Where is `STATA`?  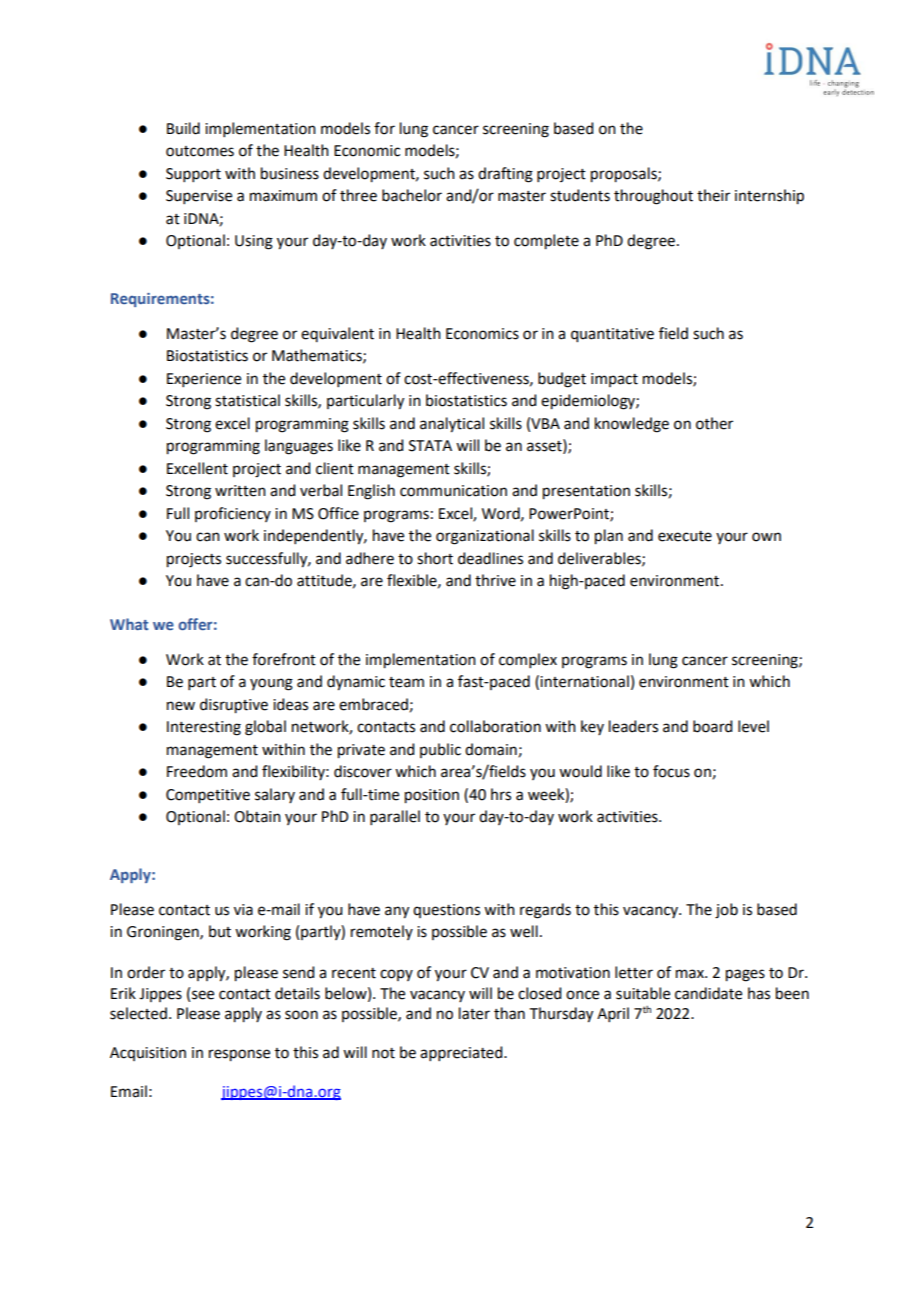 STATA is located at coordinates (430, 446).
